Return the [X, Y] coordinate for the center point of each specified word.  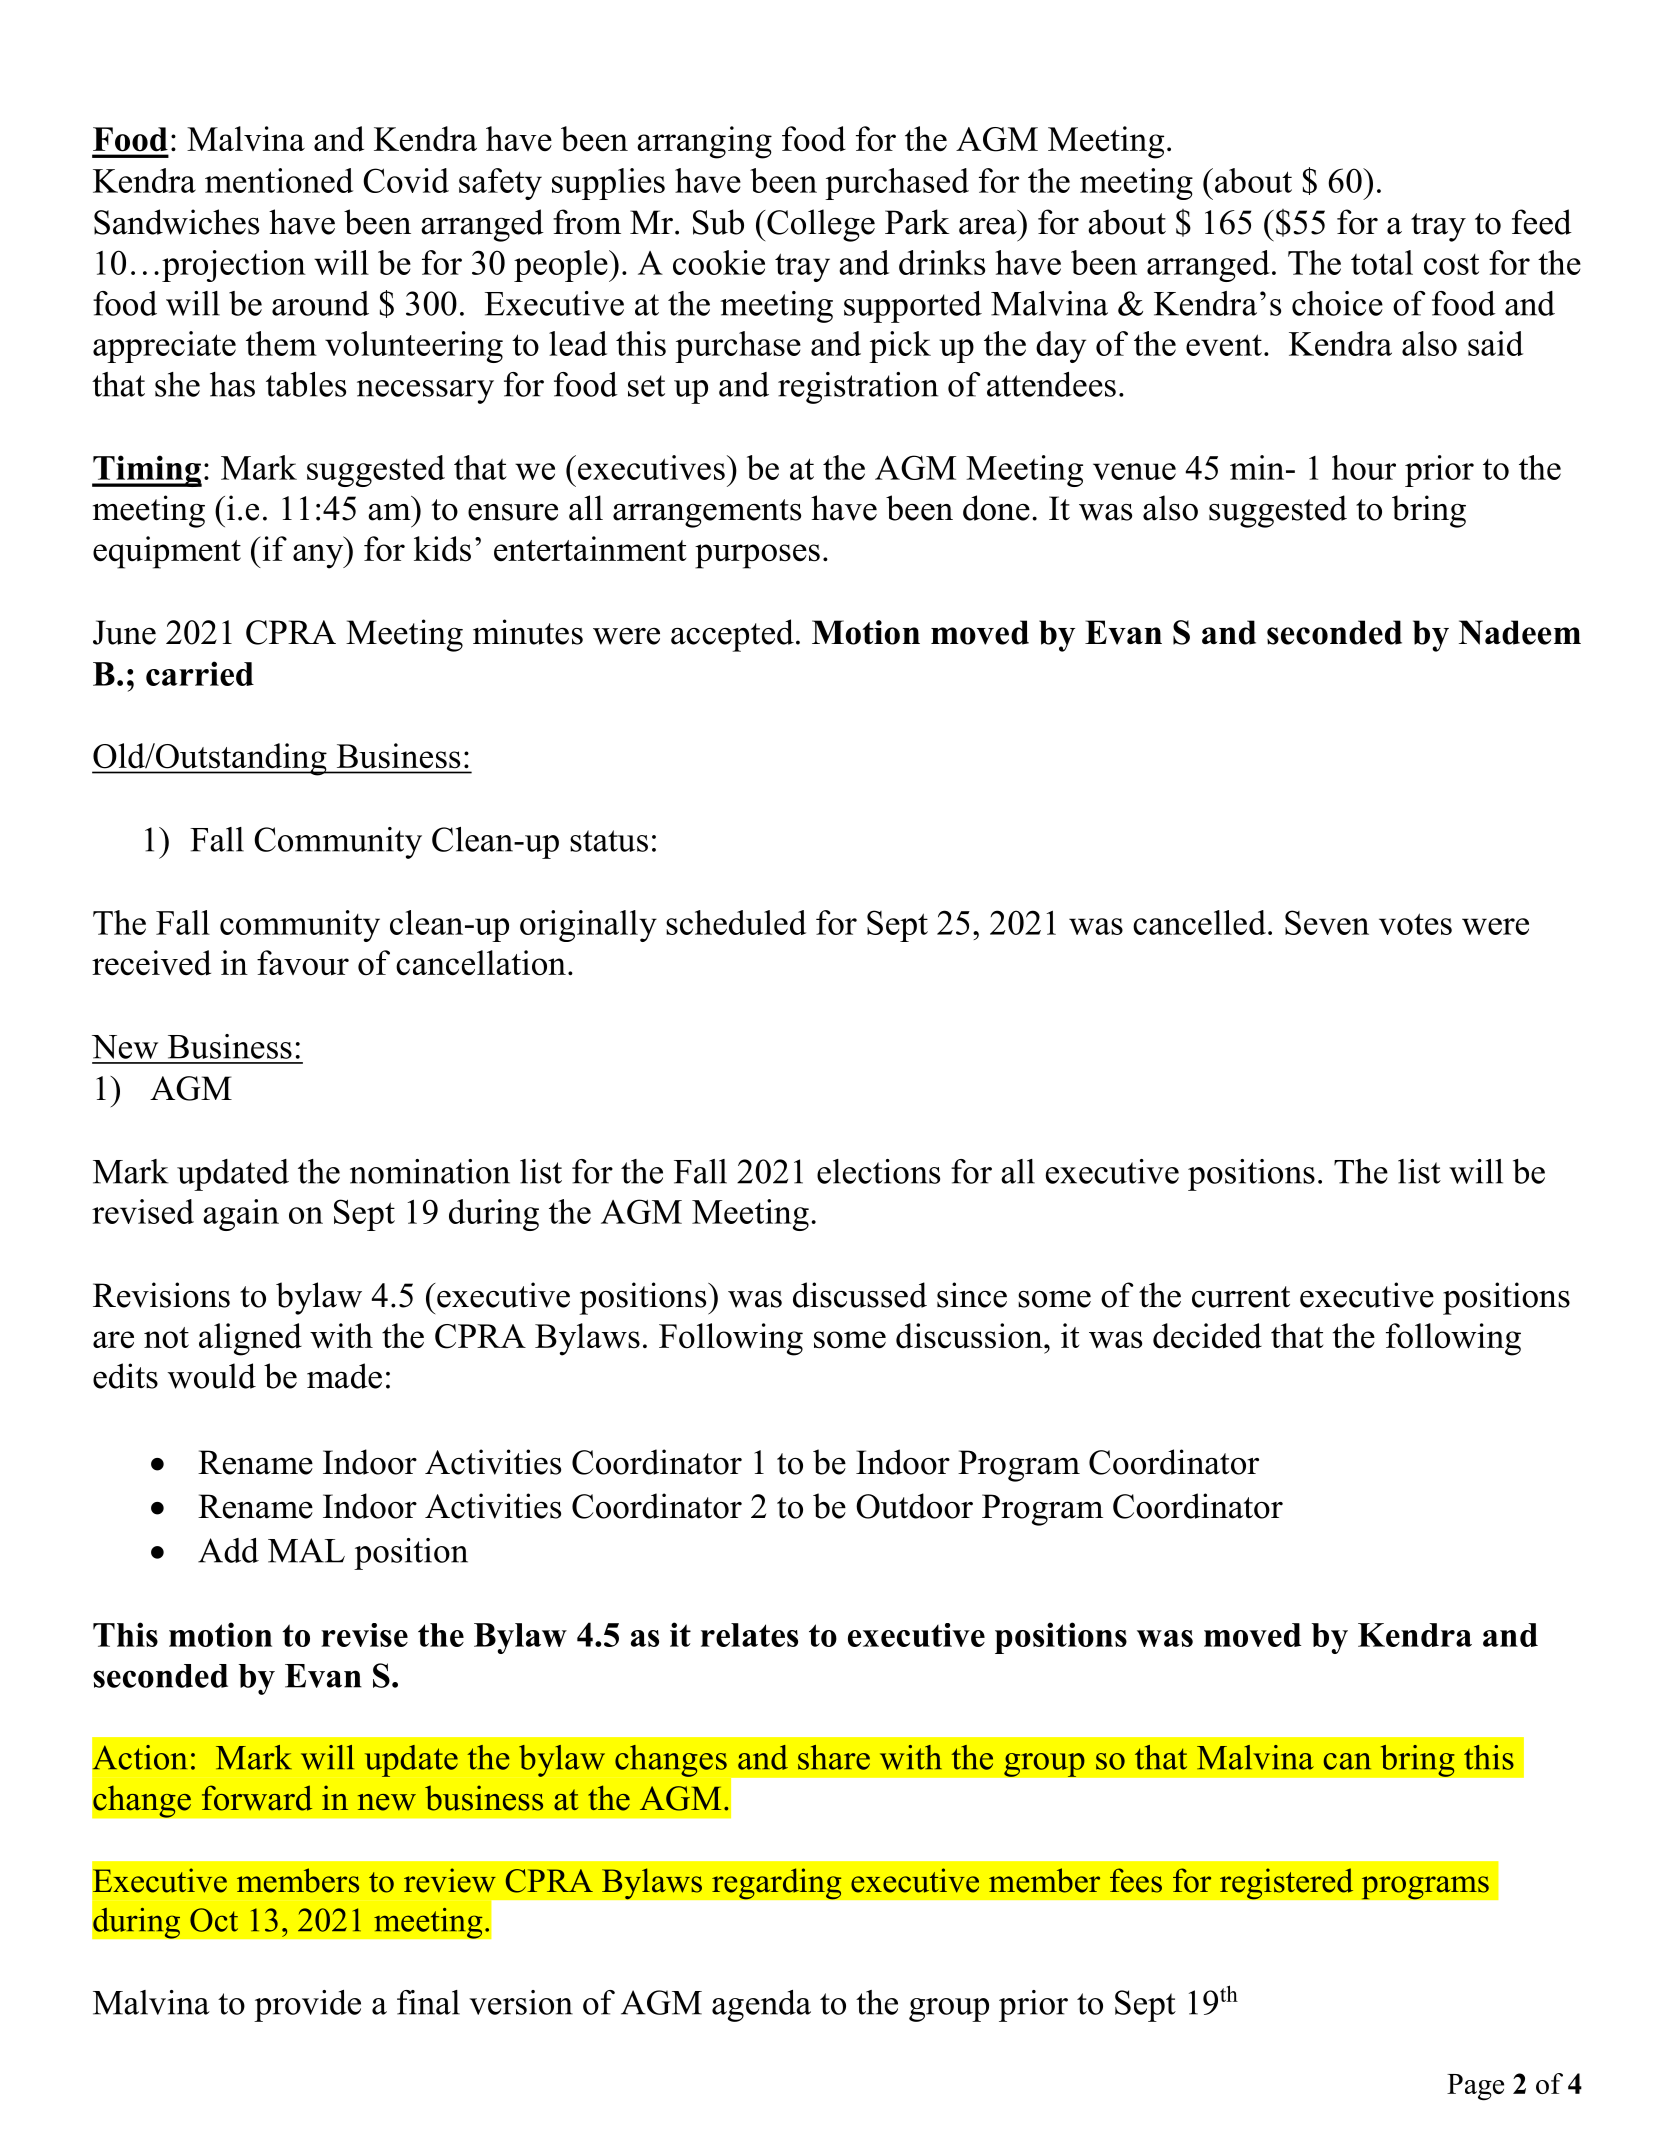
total [1382, 262]
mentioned [279, 180]
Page [1475, 2087]
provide [307, 2006]
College [821, 225]
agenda [761, 2006]
